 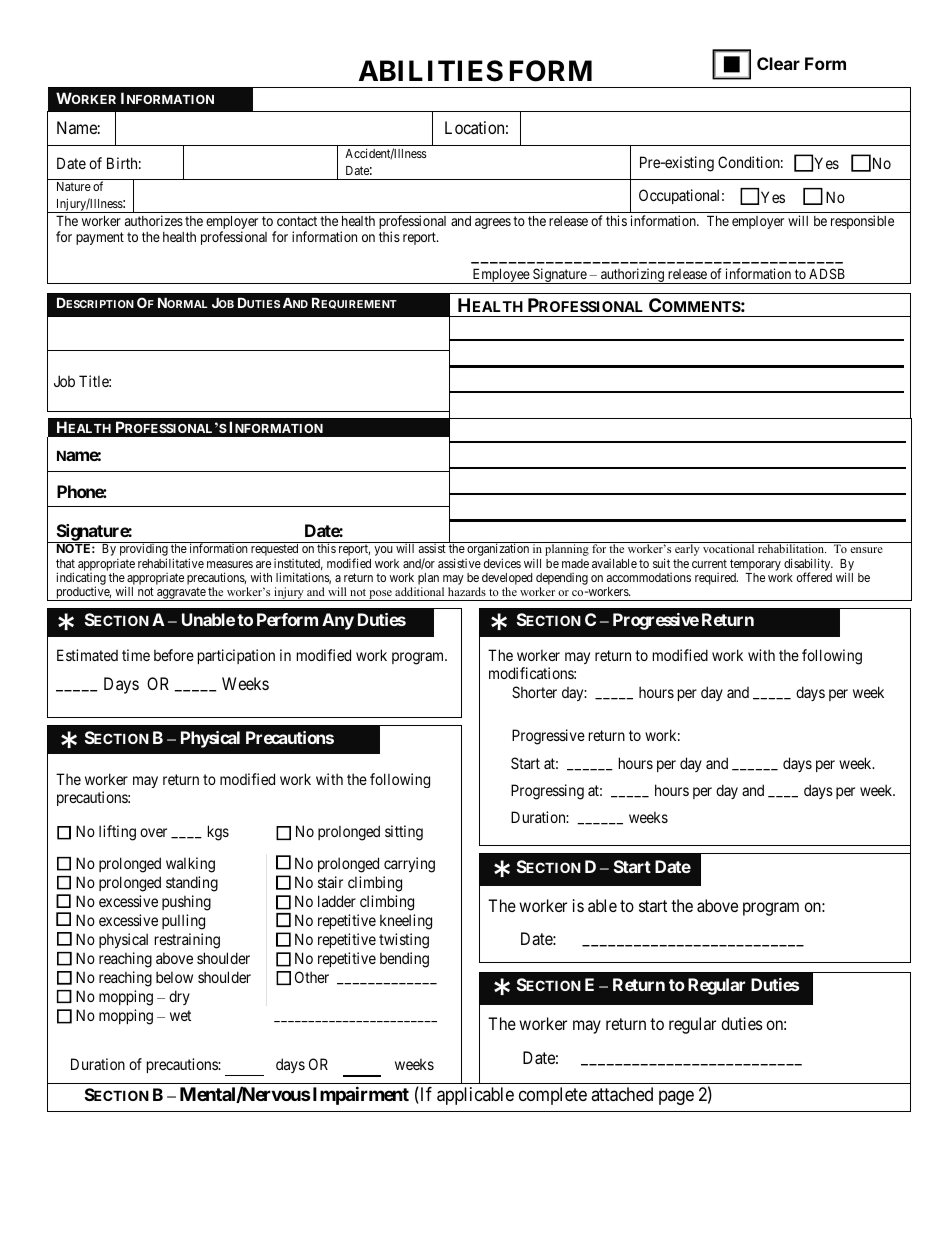 What do you see at coordinates (755, 566) in the page?
I see `temporary` at bounding box center [755, 566].
